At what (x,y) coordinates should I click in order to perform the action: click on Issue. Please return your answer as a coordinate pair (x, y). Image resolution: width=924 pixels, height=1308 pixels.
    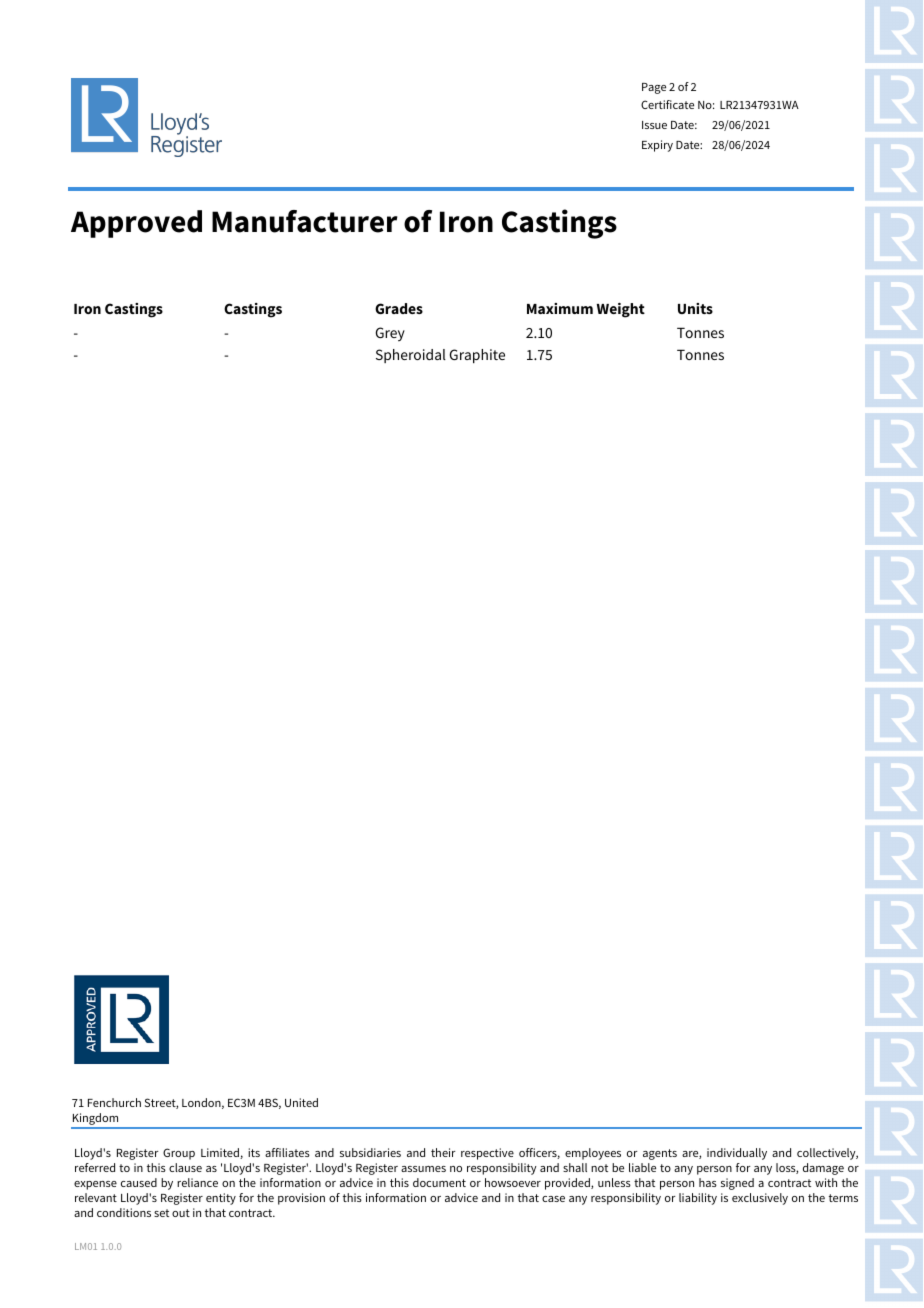
    Looking at the image, I should click on (654, 125).
